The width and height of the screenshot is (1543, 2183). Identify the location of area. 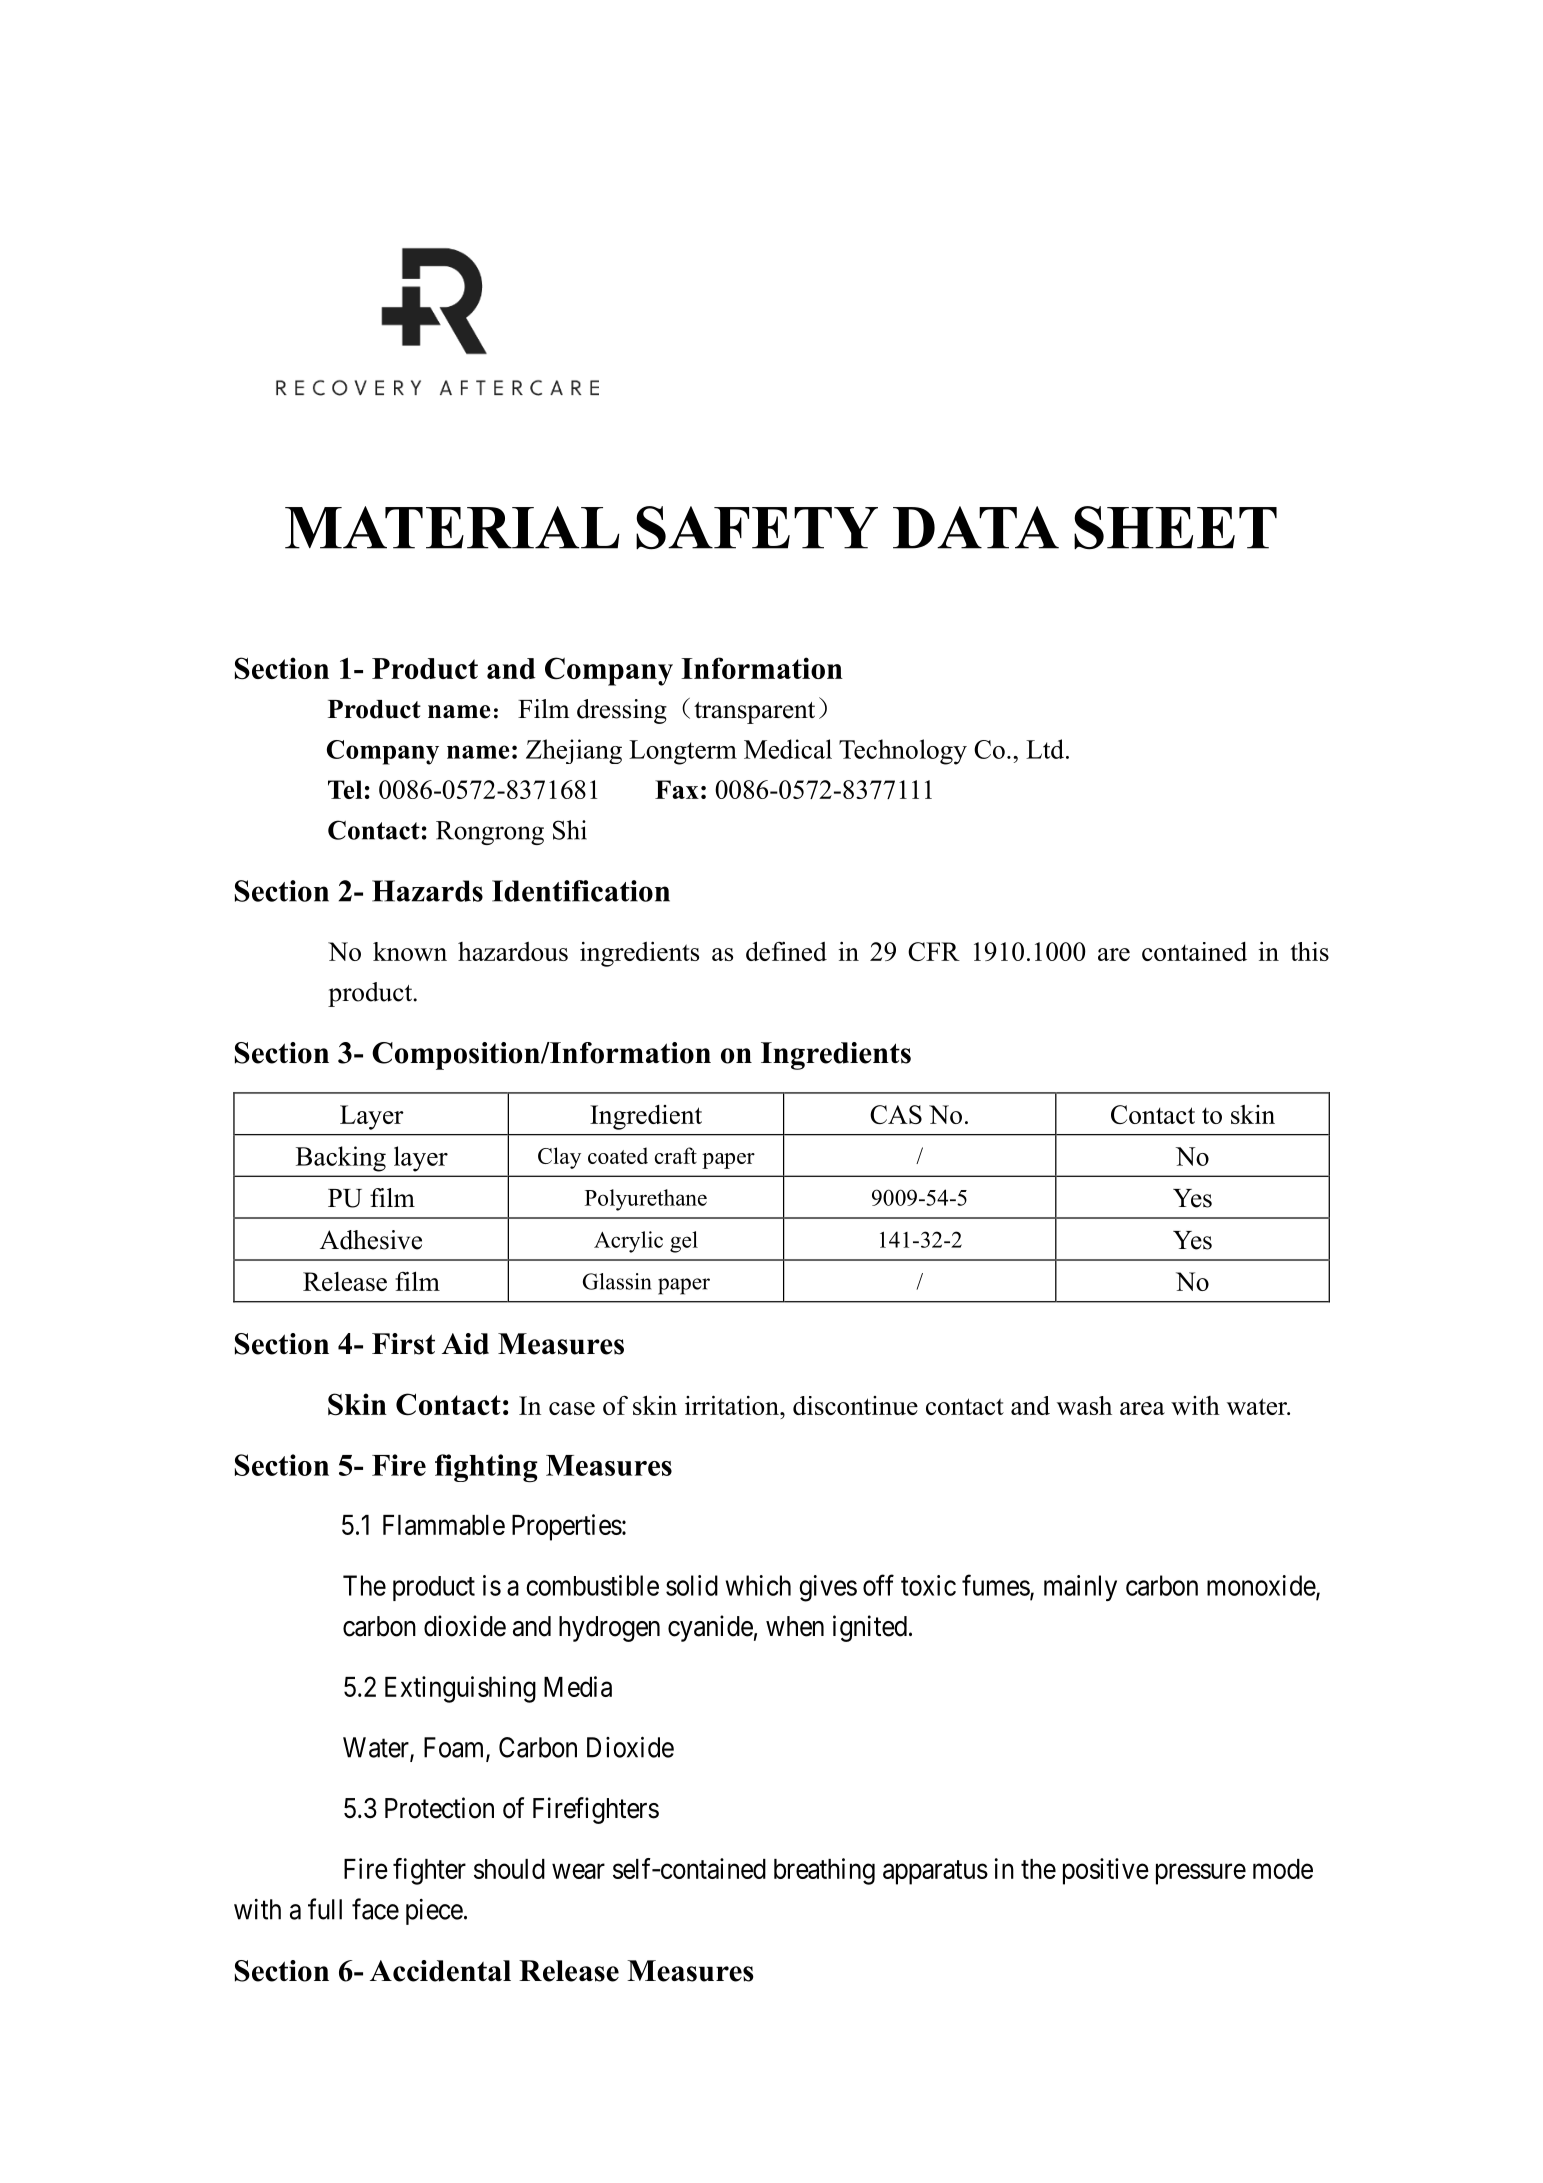
(1142, 1408).
